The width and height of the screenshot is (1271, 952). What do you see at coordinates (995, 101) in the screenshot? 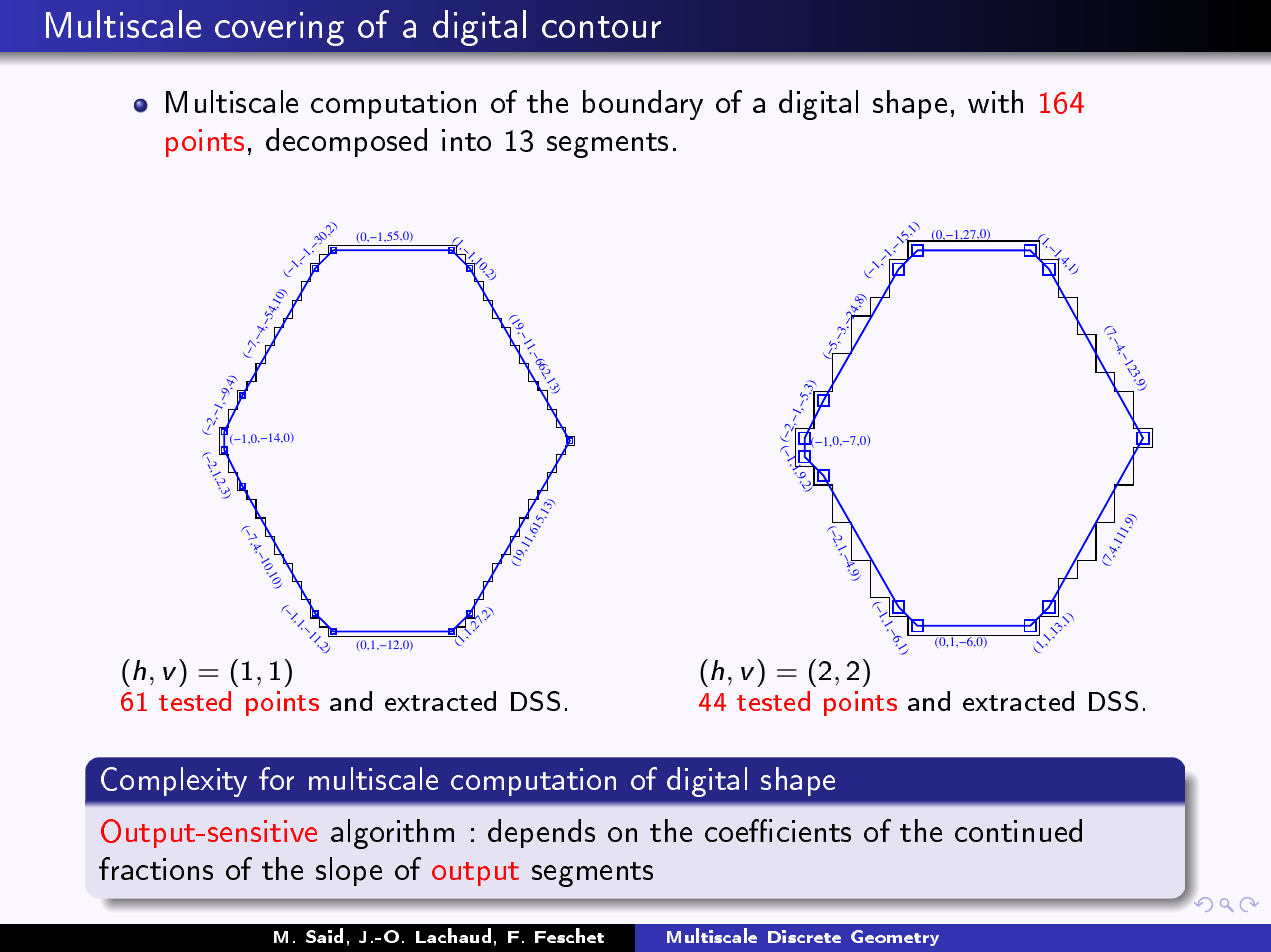
I see `with` at bounding box center [995, 101].
